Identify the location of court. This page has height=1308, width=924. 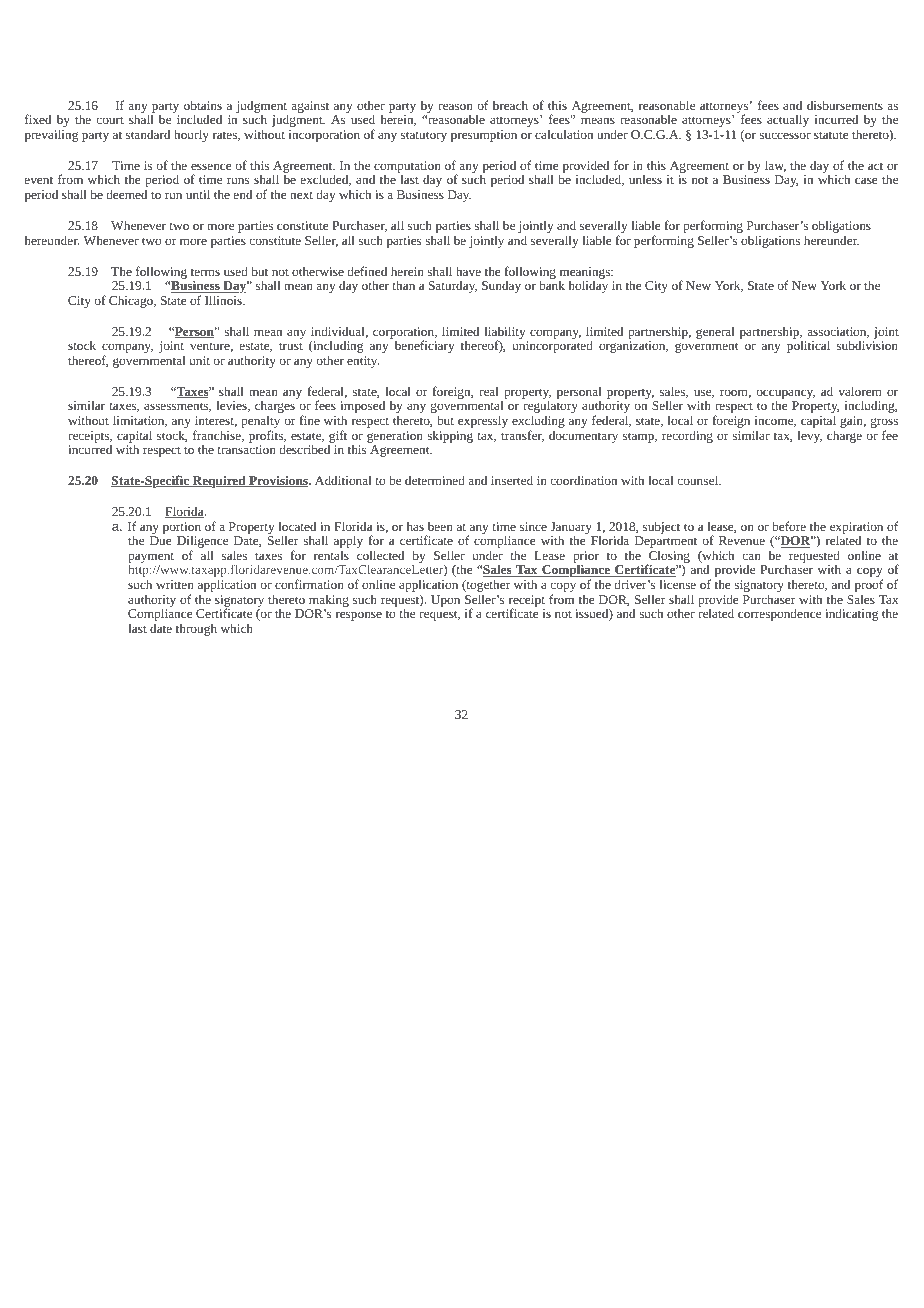
(110, 120).
